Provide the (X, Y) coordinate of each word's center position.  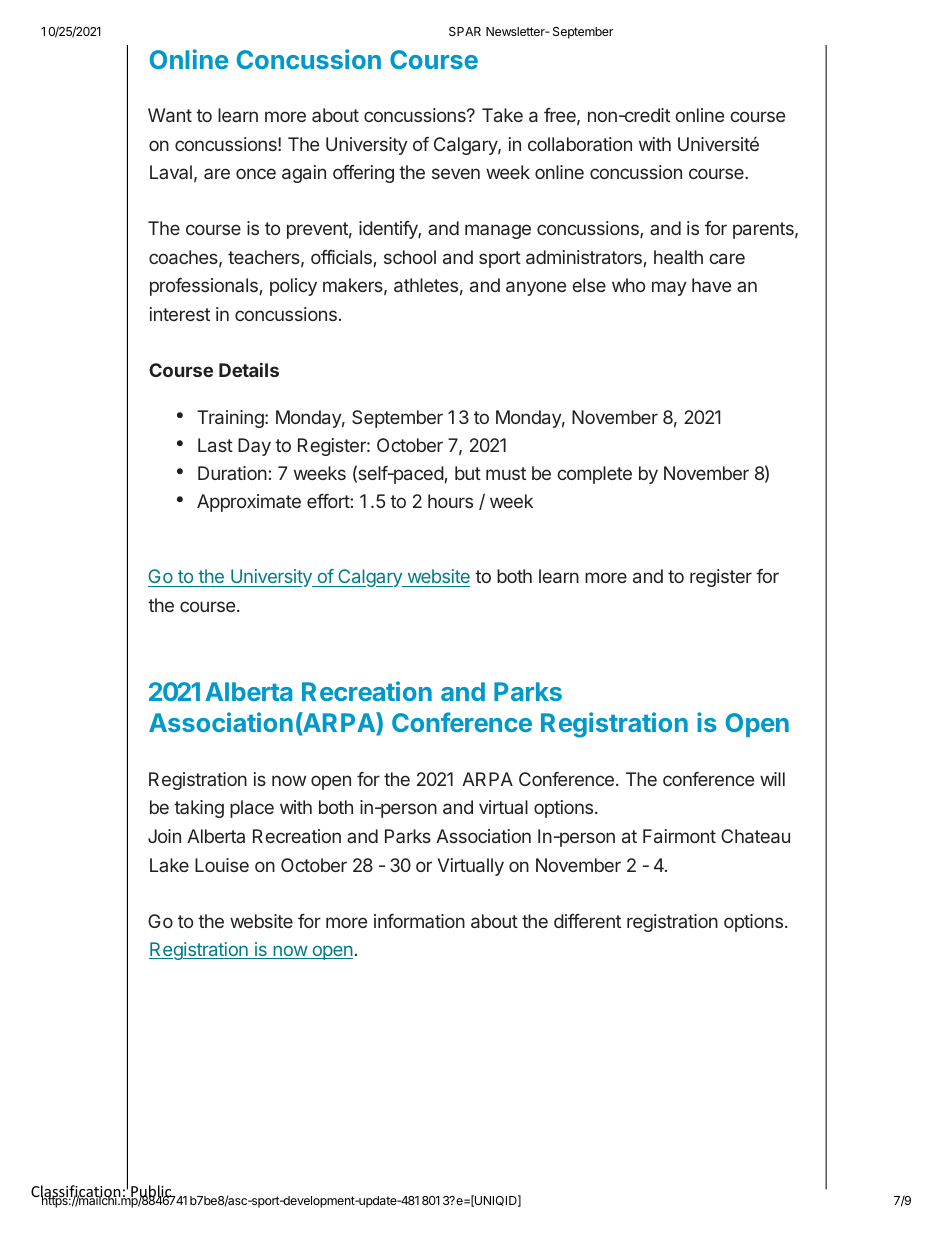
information (419, 921)
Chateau (755, 836)
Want (170, 115)
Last (215, 445)
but (468, 473)
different (587, 921)
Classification (77, 1192)
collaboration (580, 144)
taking (199, 809)
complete (594, 475)
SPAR (465, 31)
